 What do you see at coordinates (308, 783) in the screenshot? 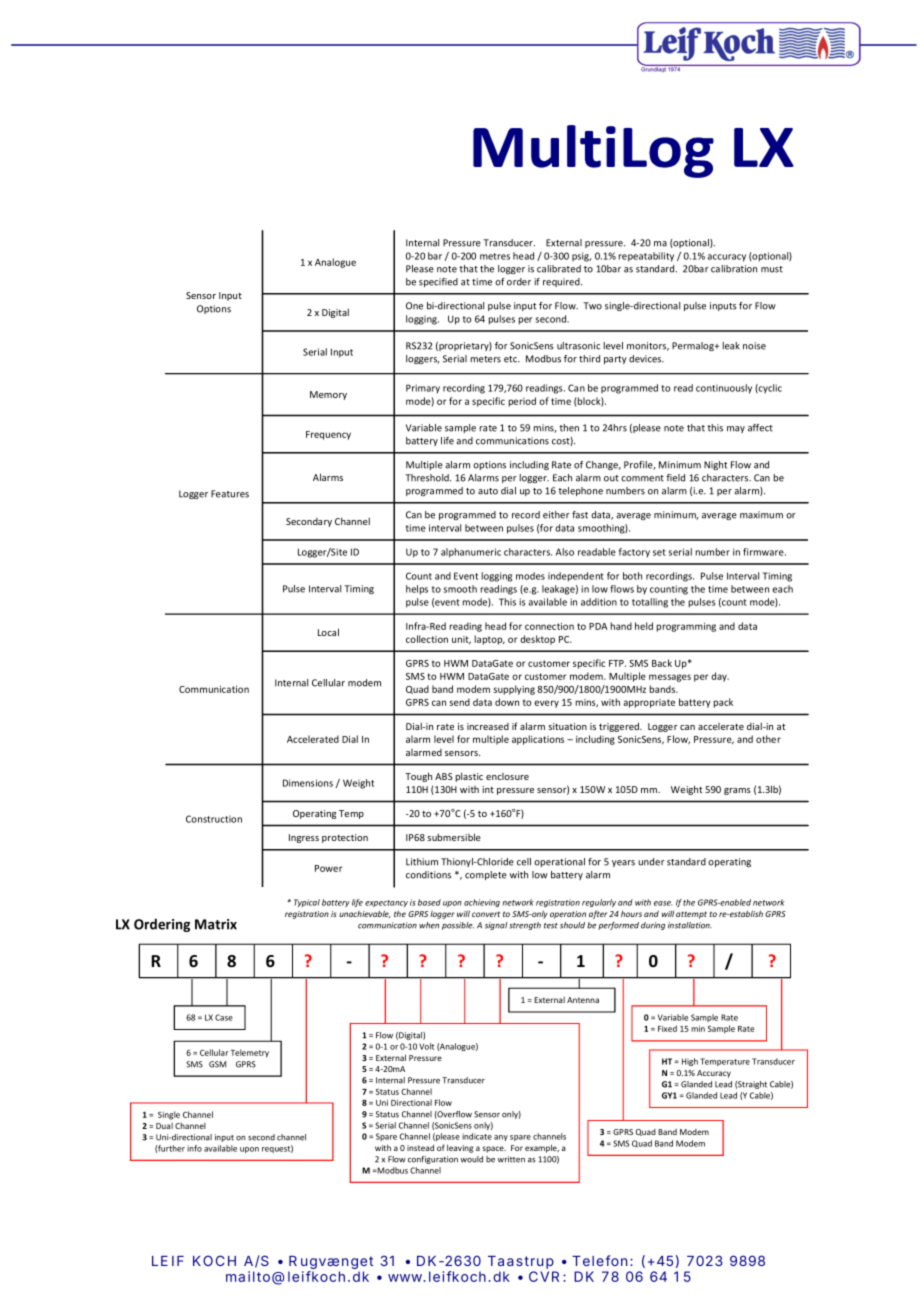
I see `Dimensions` at bounding box center [308, 783].
